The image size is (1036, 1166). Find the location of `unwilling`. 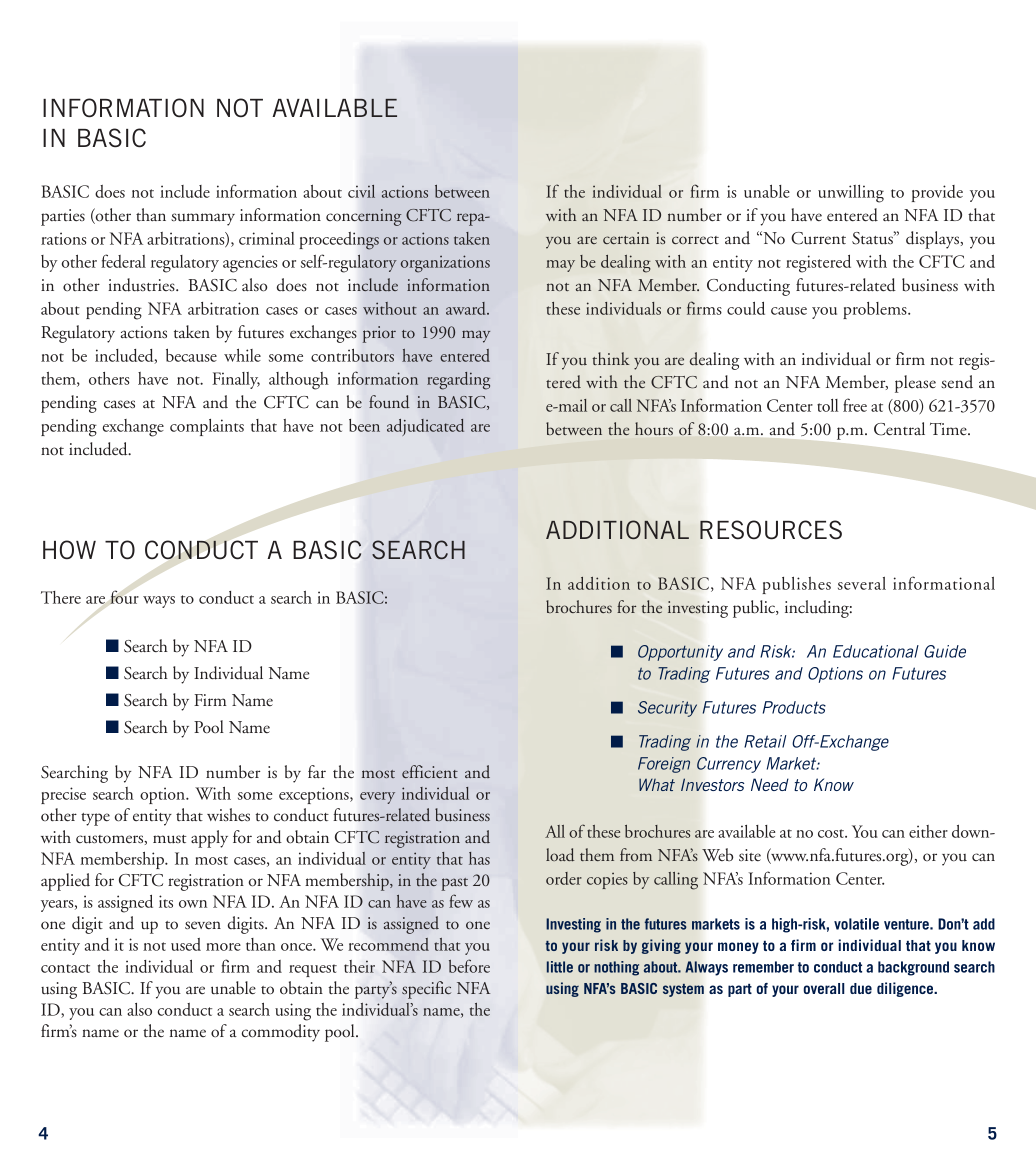

unwilling is located at coordinates (851, 194).
